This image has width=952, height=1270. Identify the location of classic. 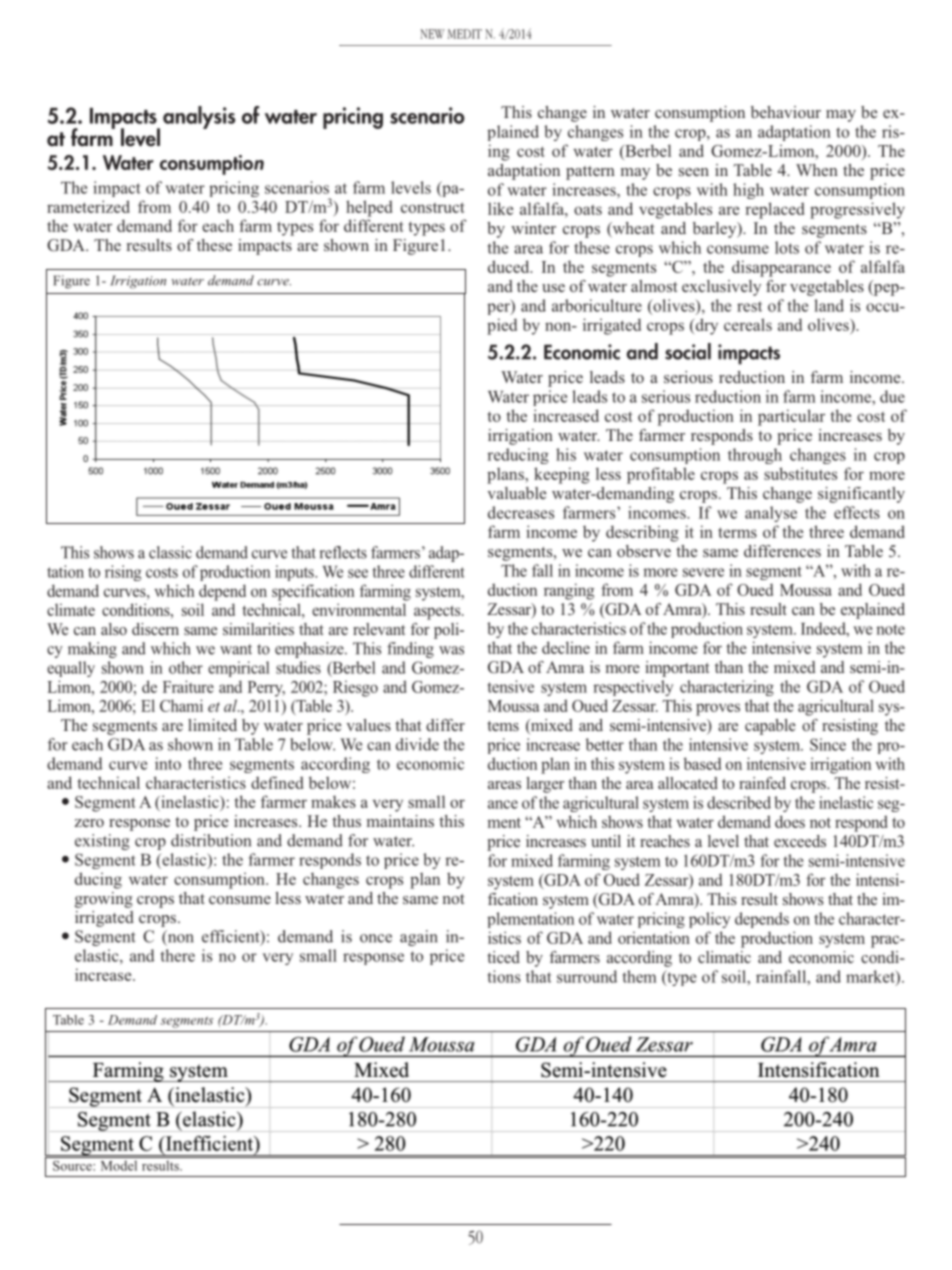
(170, 552).
